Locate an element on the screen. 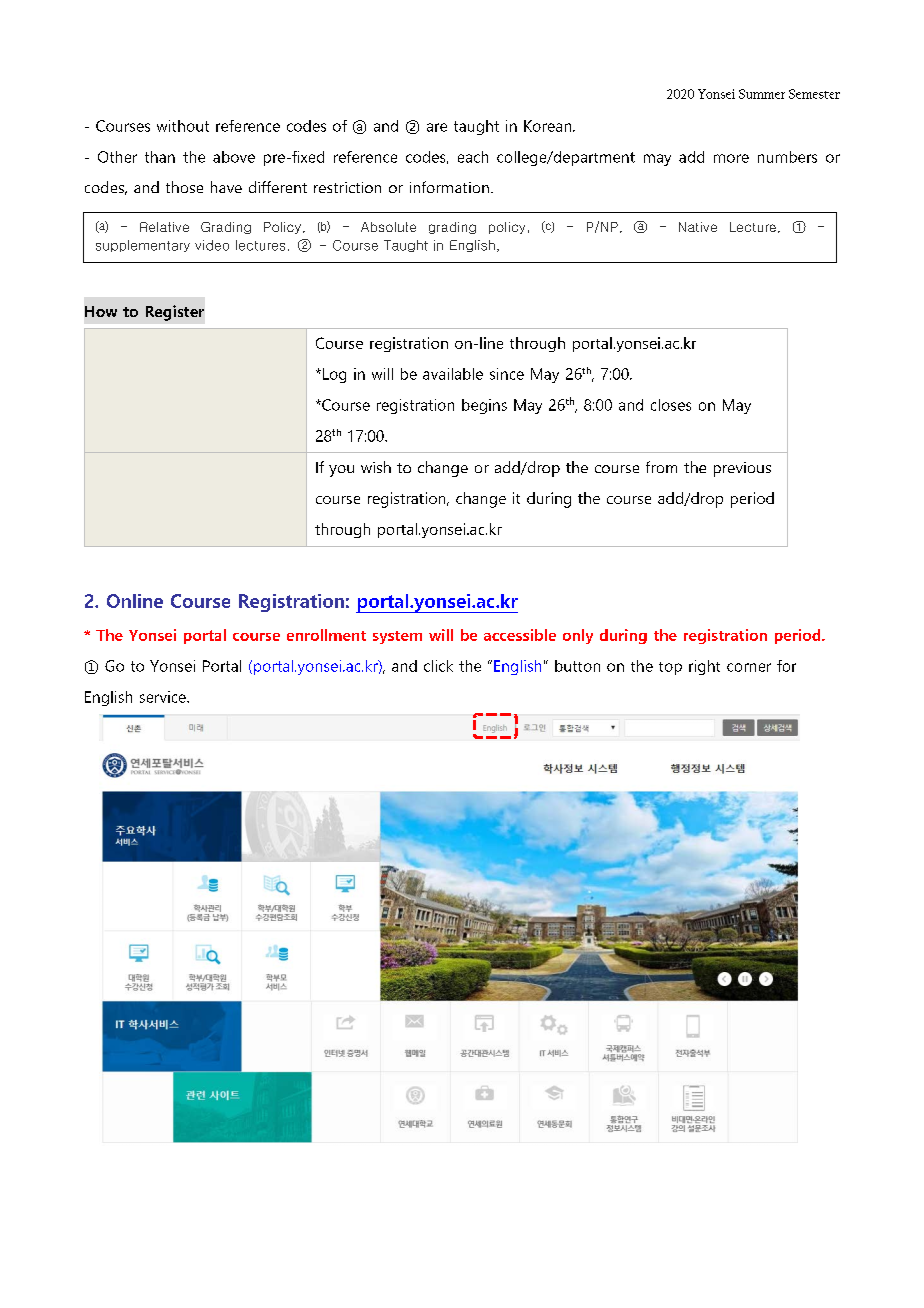  are is located at coordinates (437, 127).
